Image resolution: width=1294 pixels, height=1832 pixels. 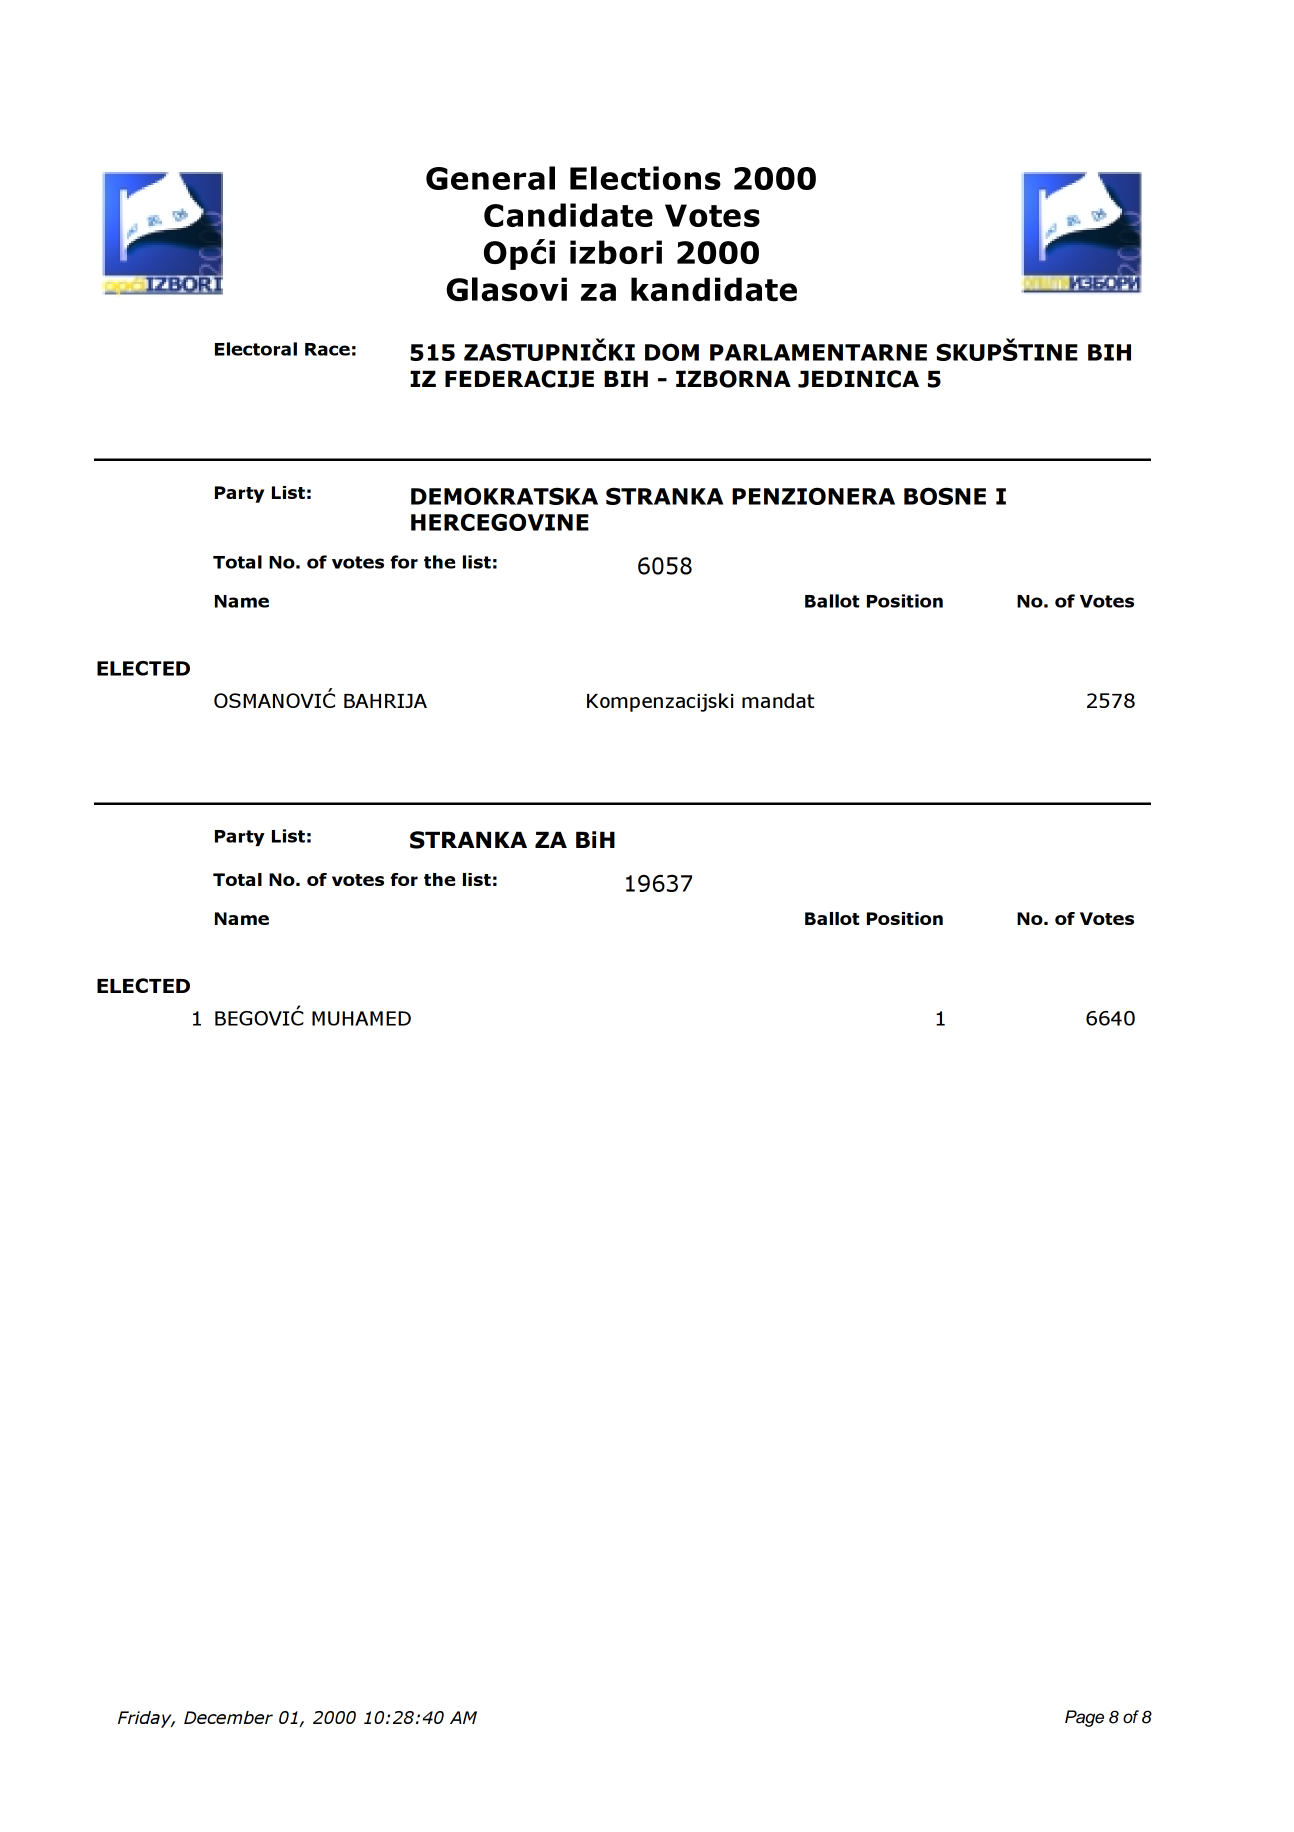 What do you see at coordinates (228, 1717) in the screenshot?
I see `December` at bounding box center [228, 1717].
